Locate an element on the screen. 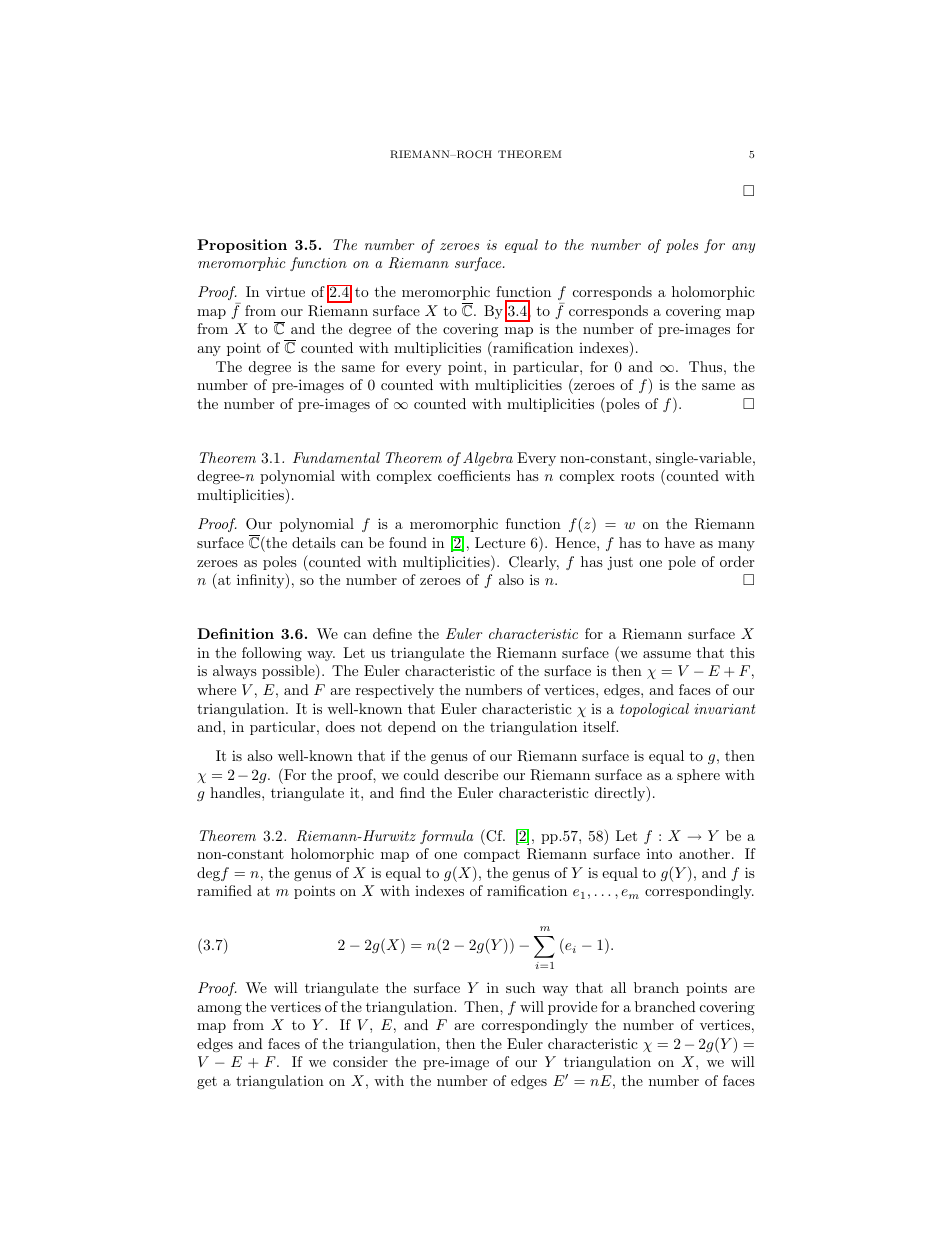 The height and width of the screenshot is (1233, 952). get is located at coordinates (207, 1083).
